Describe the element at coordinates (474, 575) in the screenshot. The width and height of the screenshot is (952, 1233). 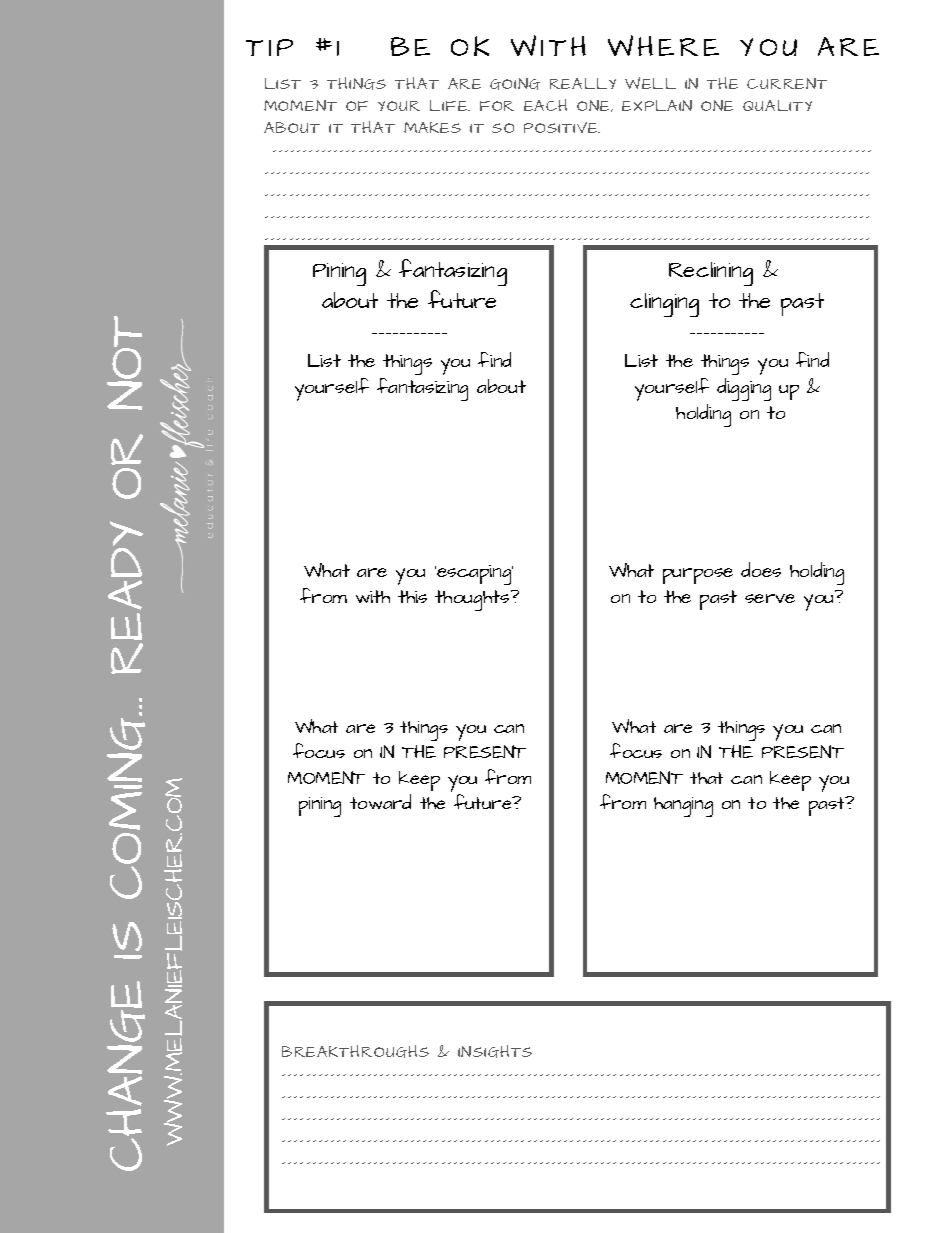
I see `escaping` at that location.
